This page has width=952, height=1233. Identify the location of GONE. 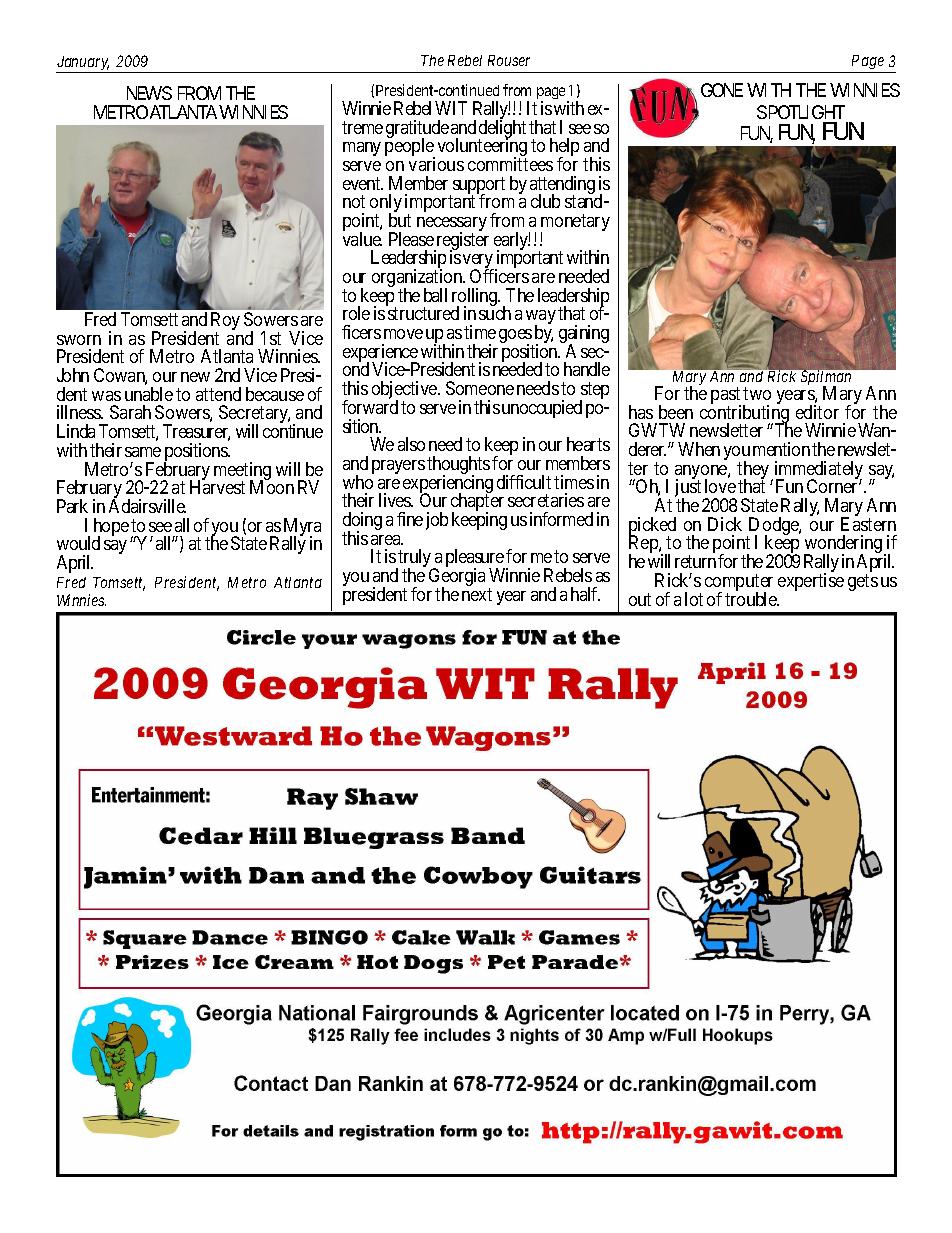
(722, 90).
